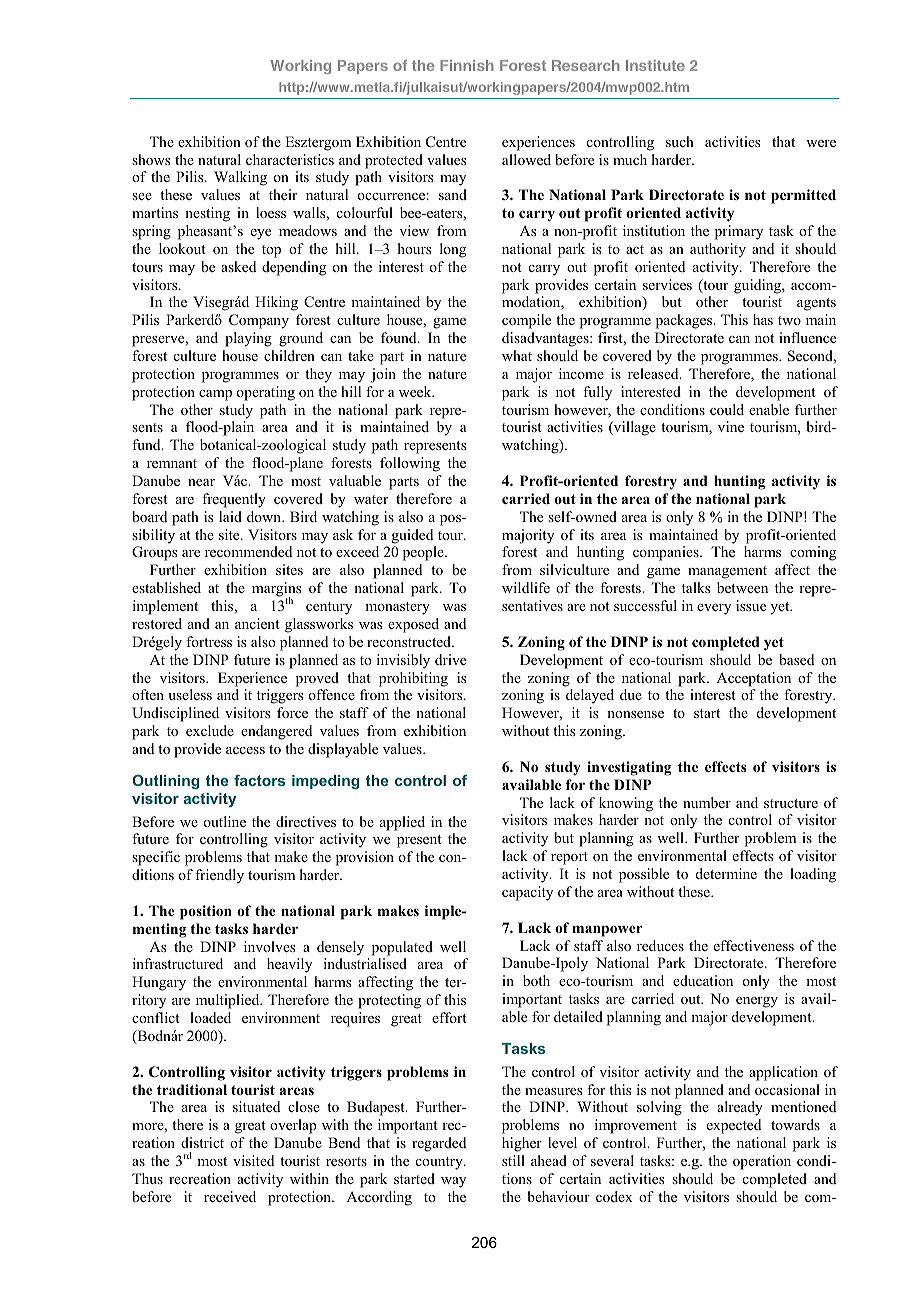 The image size is (924, 1308). Describe the element at coordinates (467, 65) in the page. I see `Finnish` at that location.
